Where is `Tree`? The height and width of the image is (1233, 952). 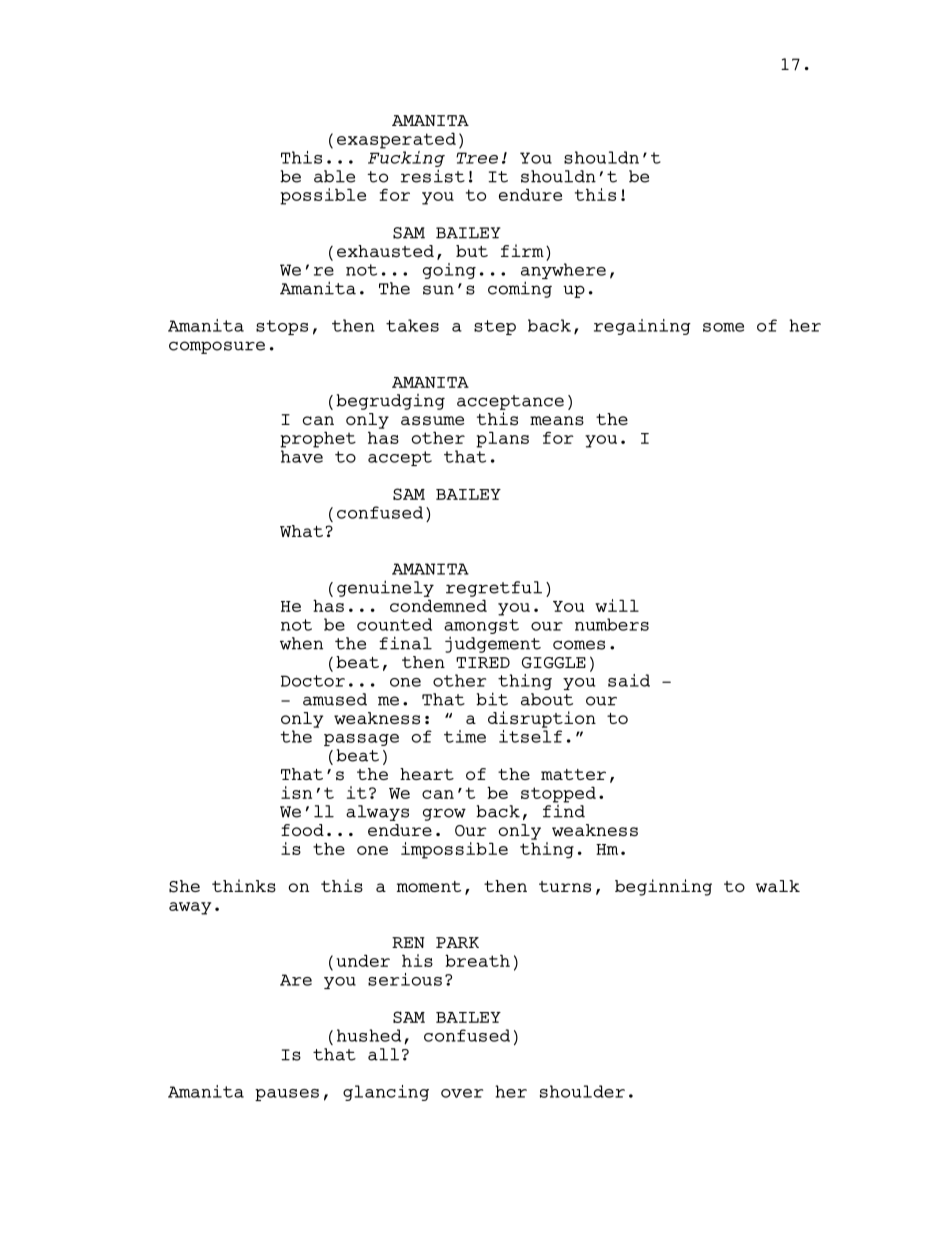
Tree is located at coordinates (477, 158).
